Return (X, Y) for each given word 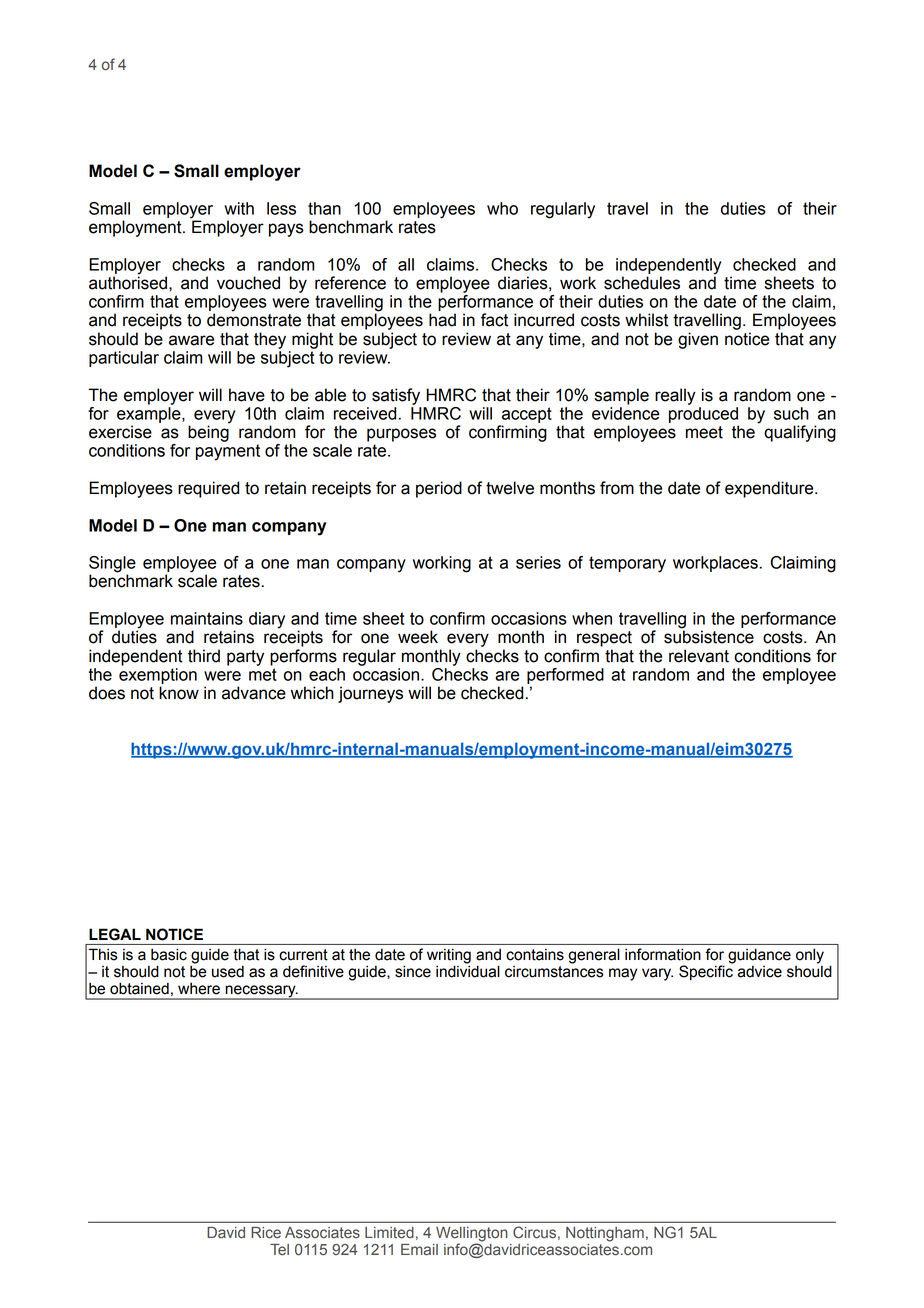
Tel (279, 1250)
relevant (699, 656)
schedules (642, 283)
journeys (370, 694)
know (179, 693)
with (239, 208)
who (502, 208)
